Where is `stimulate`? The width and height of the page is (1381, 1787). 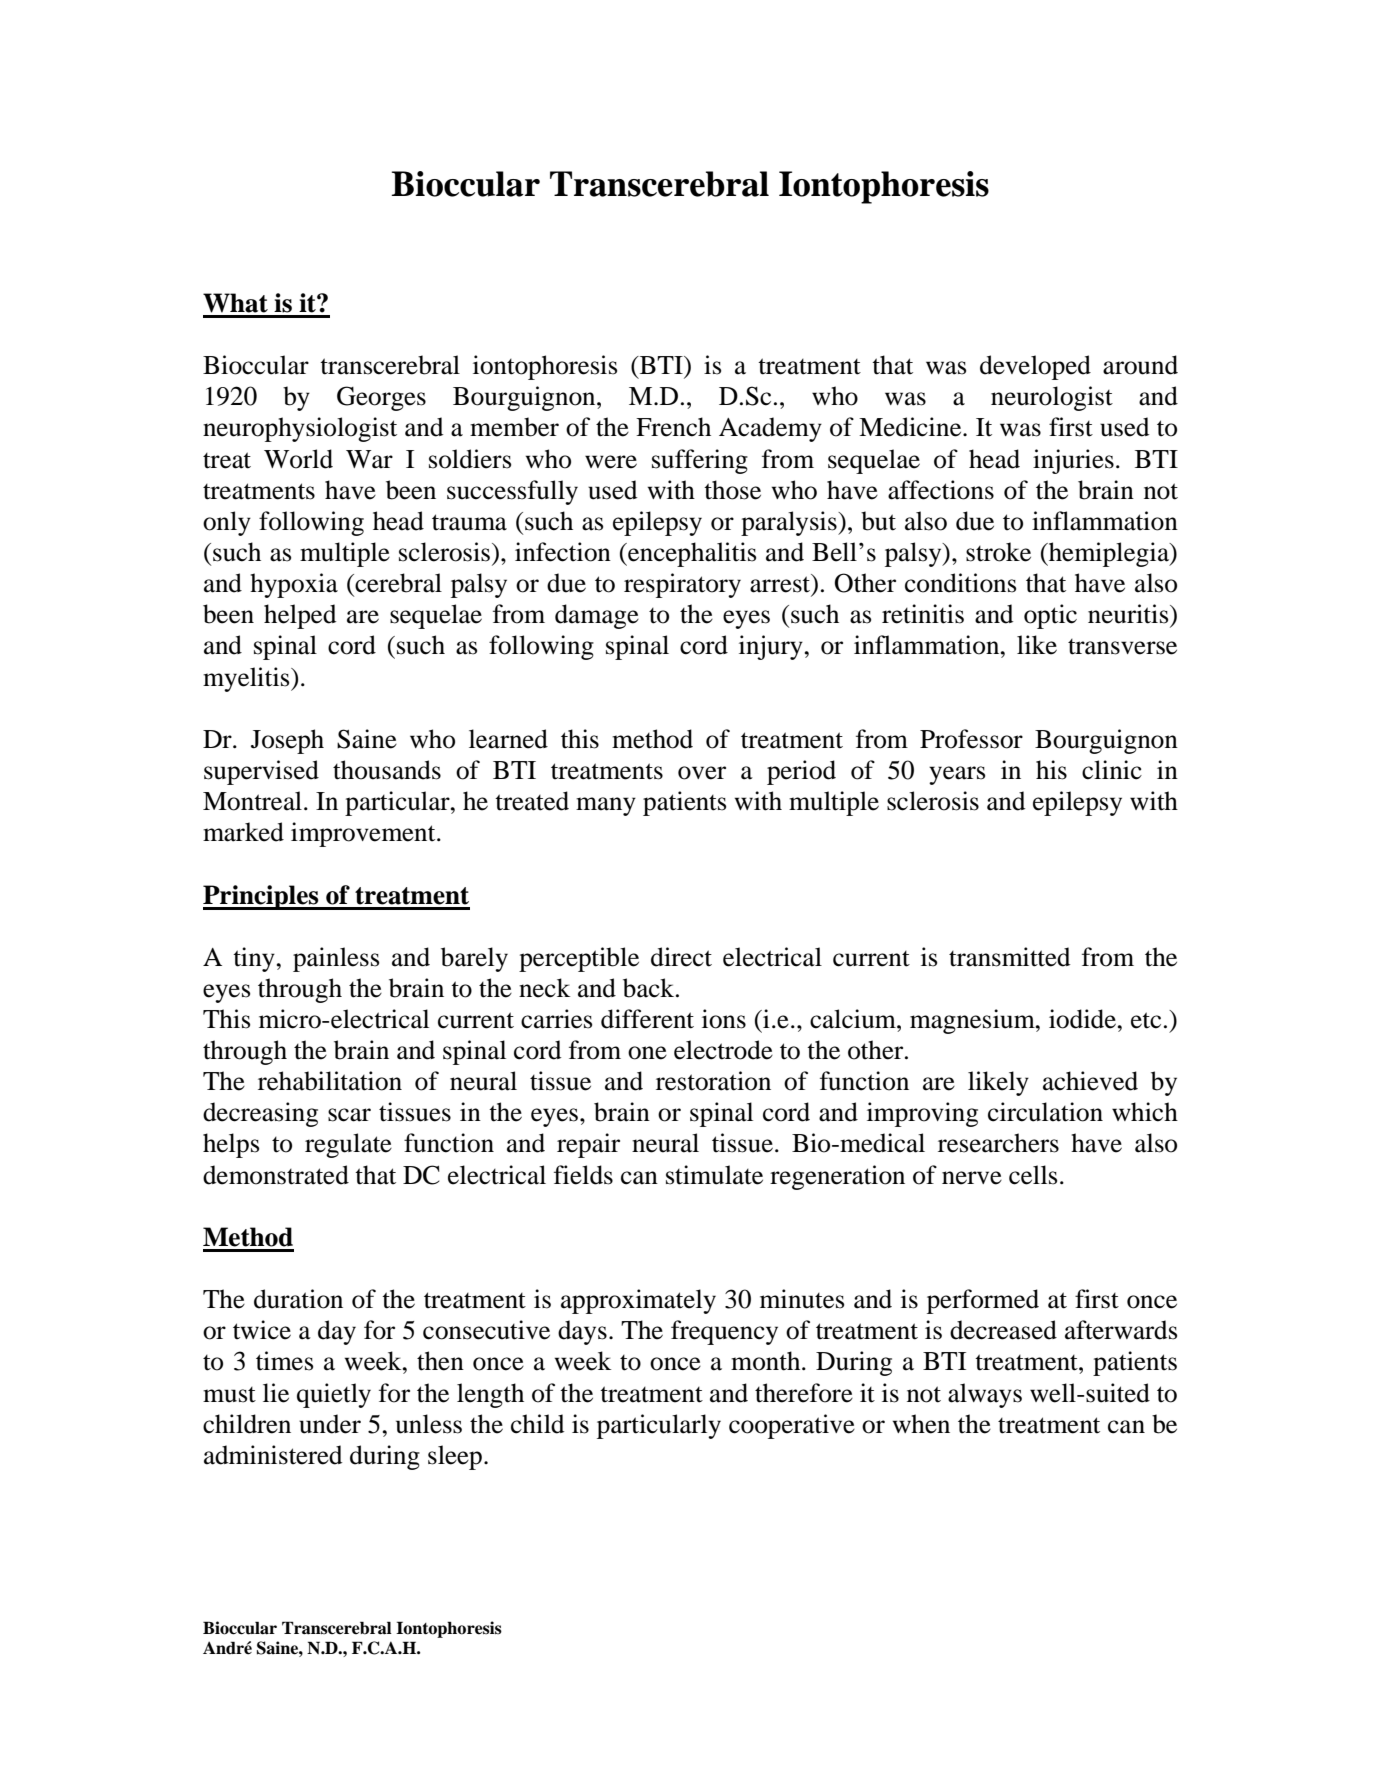
stimulate is located at coordinates (714, 1175).
